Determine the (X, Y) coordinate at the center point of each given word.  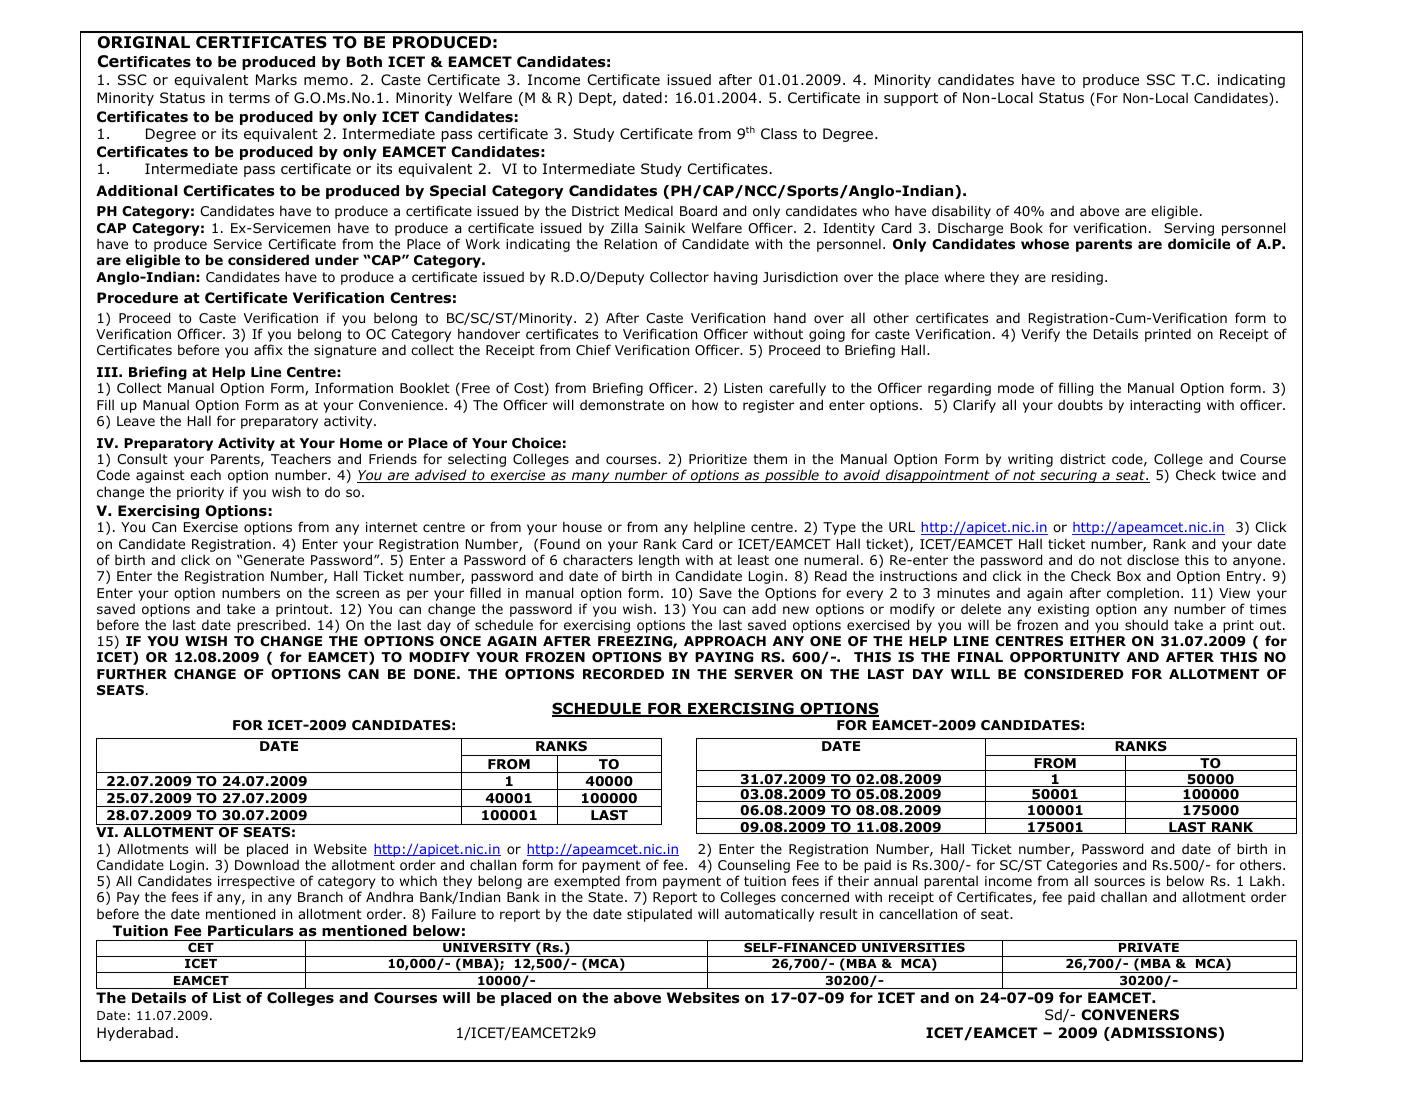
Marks (276, 79)
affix (268, 349)
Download (267, 865)
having (735, 278)
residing (1077, 278)
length (659, 561)
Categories (1082, 868)
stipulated (659, 915)
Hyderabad (135, 1034)
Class (779, 133)
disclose (1153, 560)
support (911, 99)
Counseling (754, 867)
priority (200, 493)
